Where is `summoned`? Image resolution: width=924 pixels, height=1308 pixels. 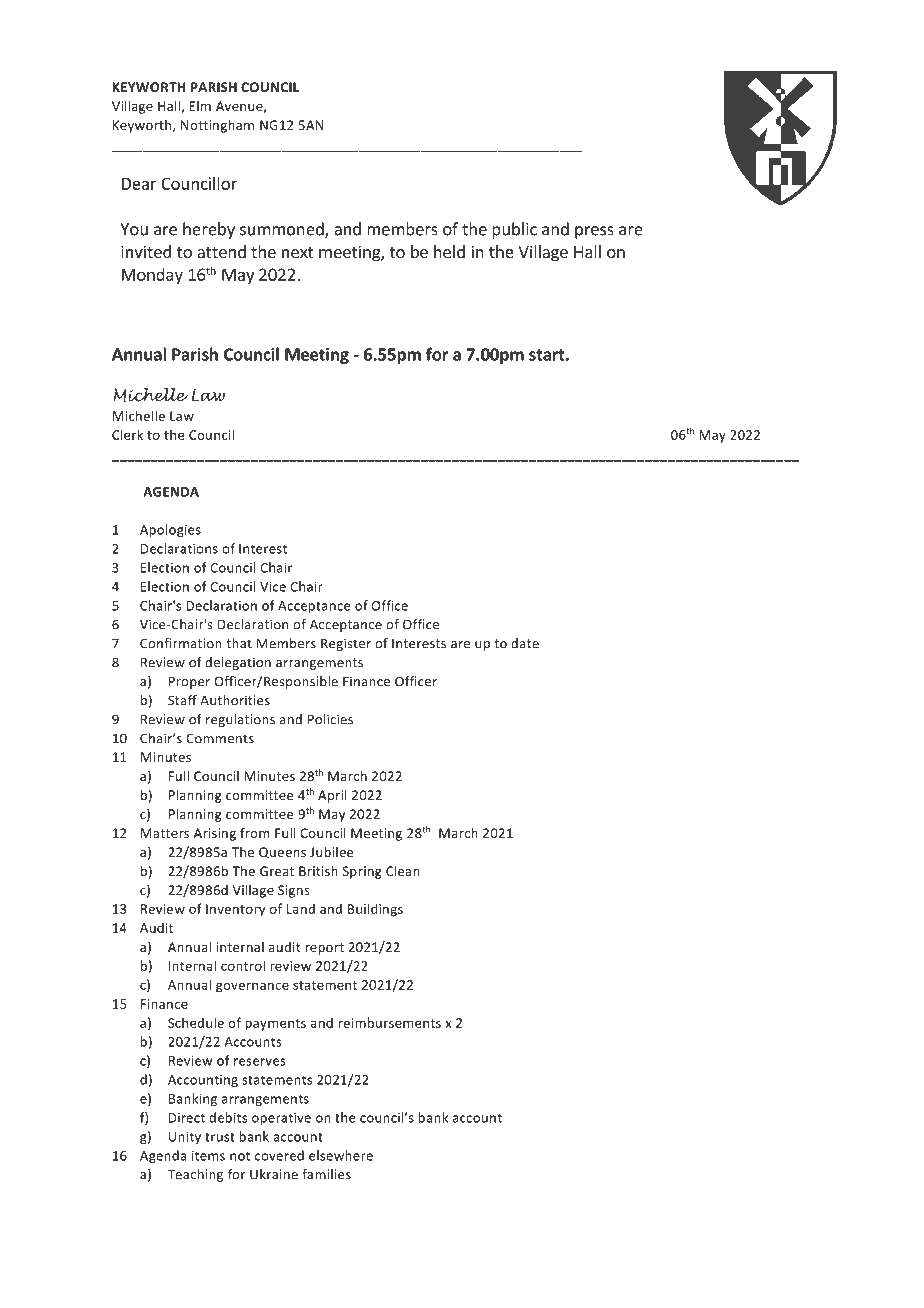 summoned is located at coordinates (283, 230).
